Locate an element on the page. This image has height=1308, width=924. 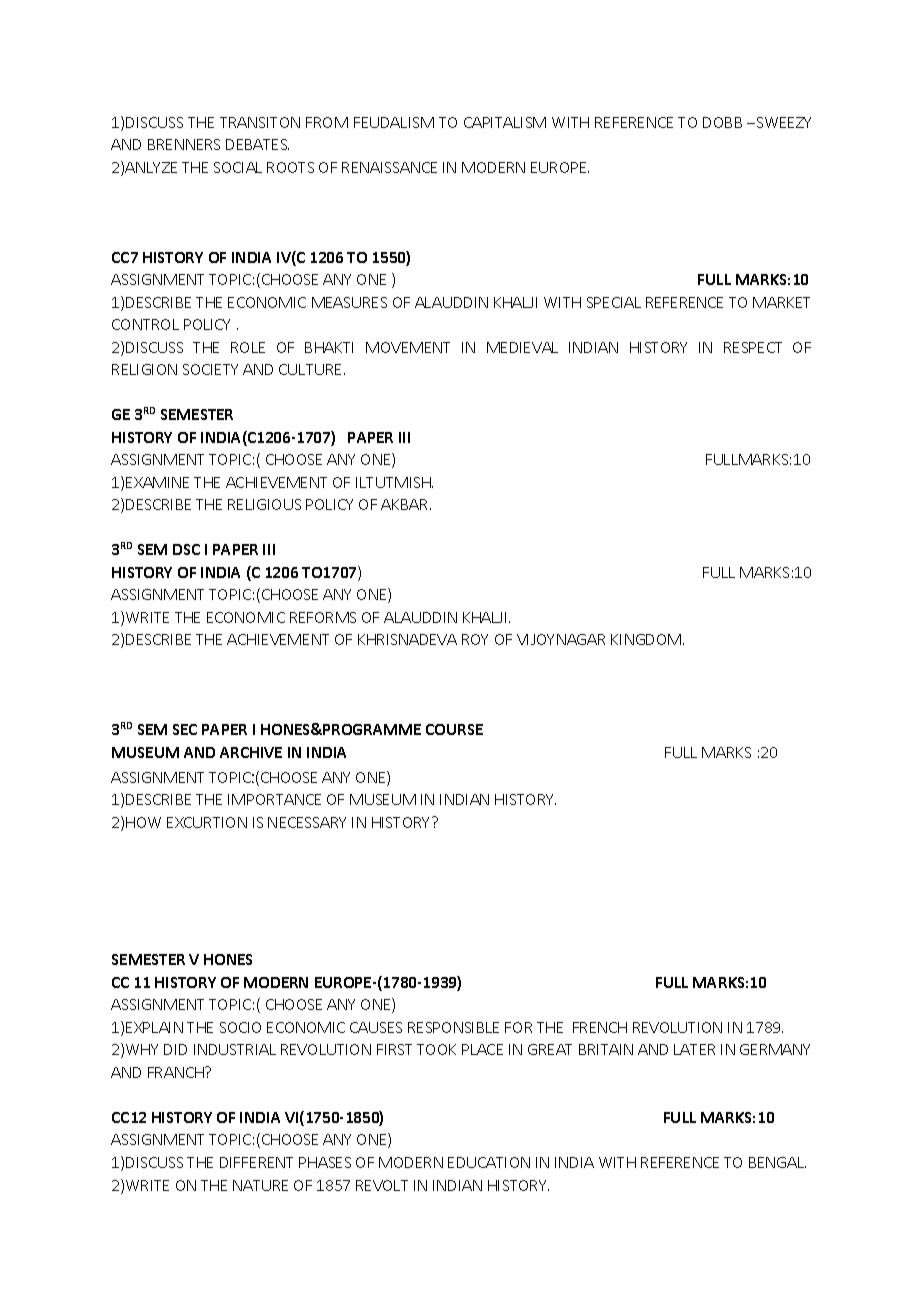
ROY is located at coordinates (475, 639).
